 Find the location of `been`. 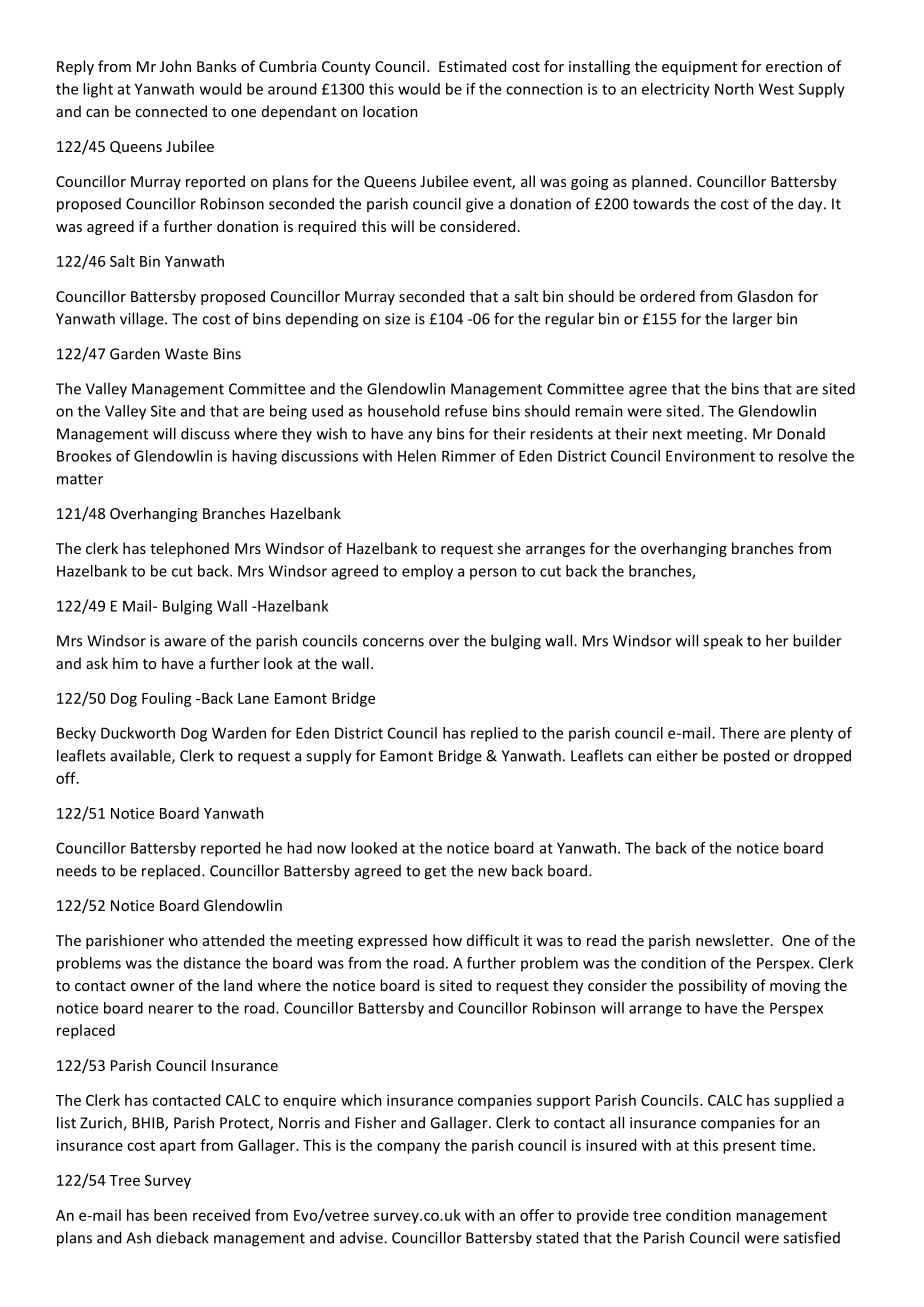

been is located at coordinates (170, 1215).
